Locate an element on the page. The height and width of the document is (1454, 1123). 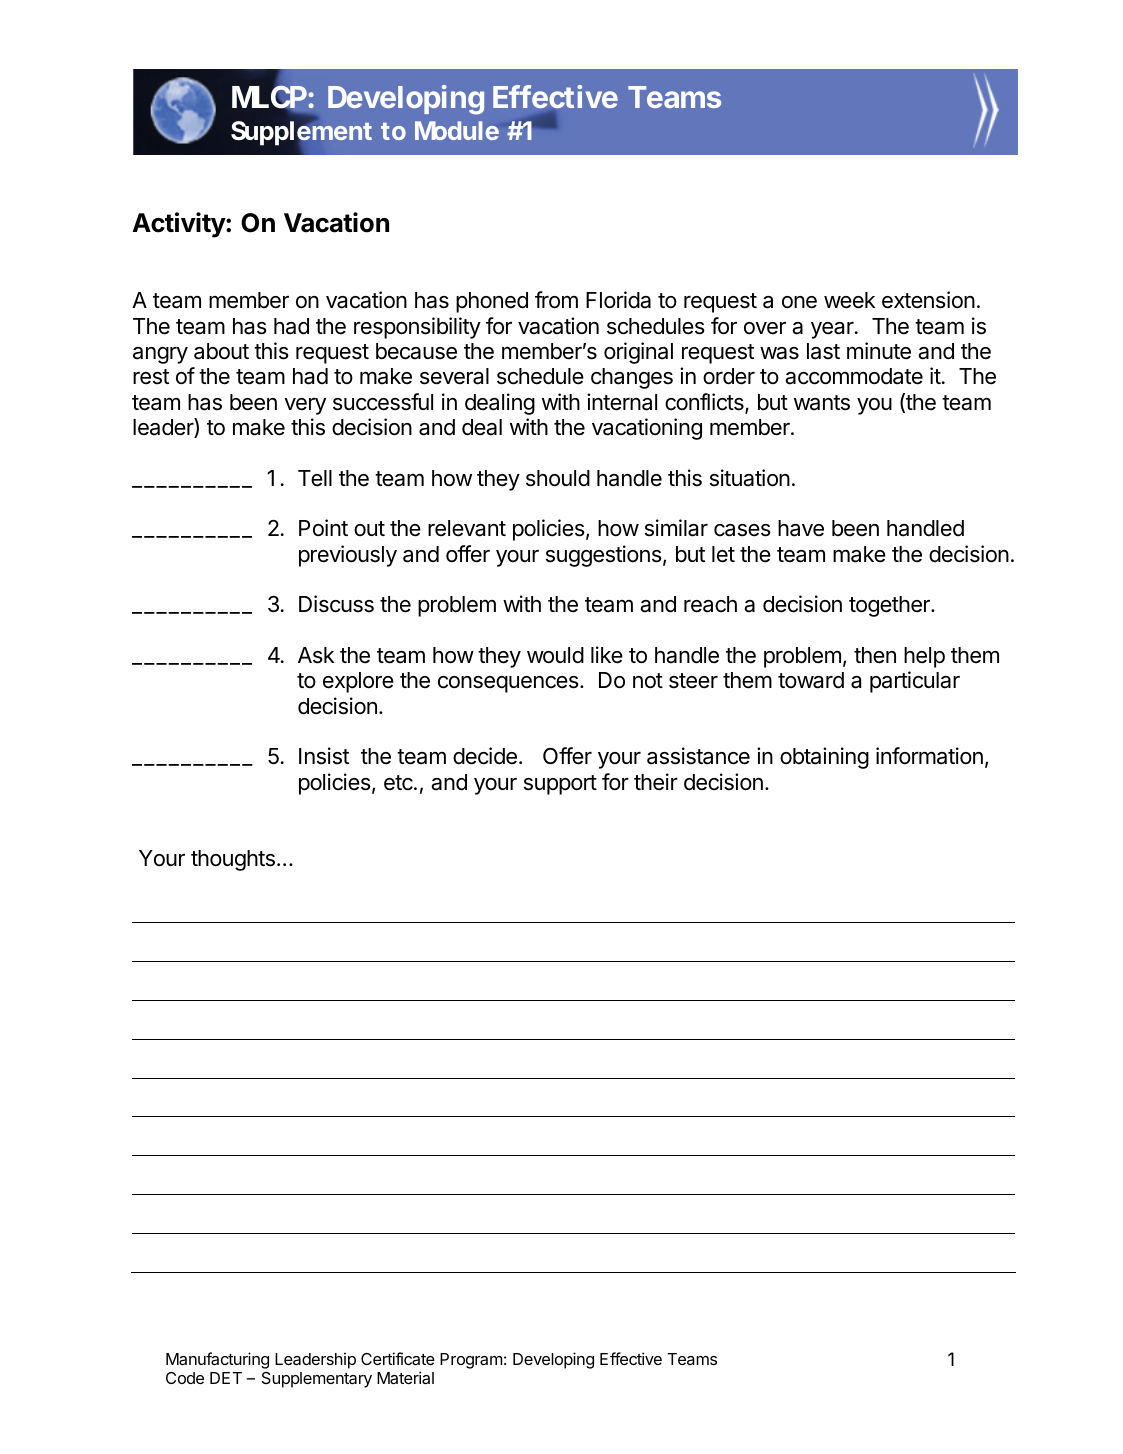
Activity is located at coordinates (179, 225).
